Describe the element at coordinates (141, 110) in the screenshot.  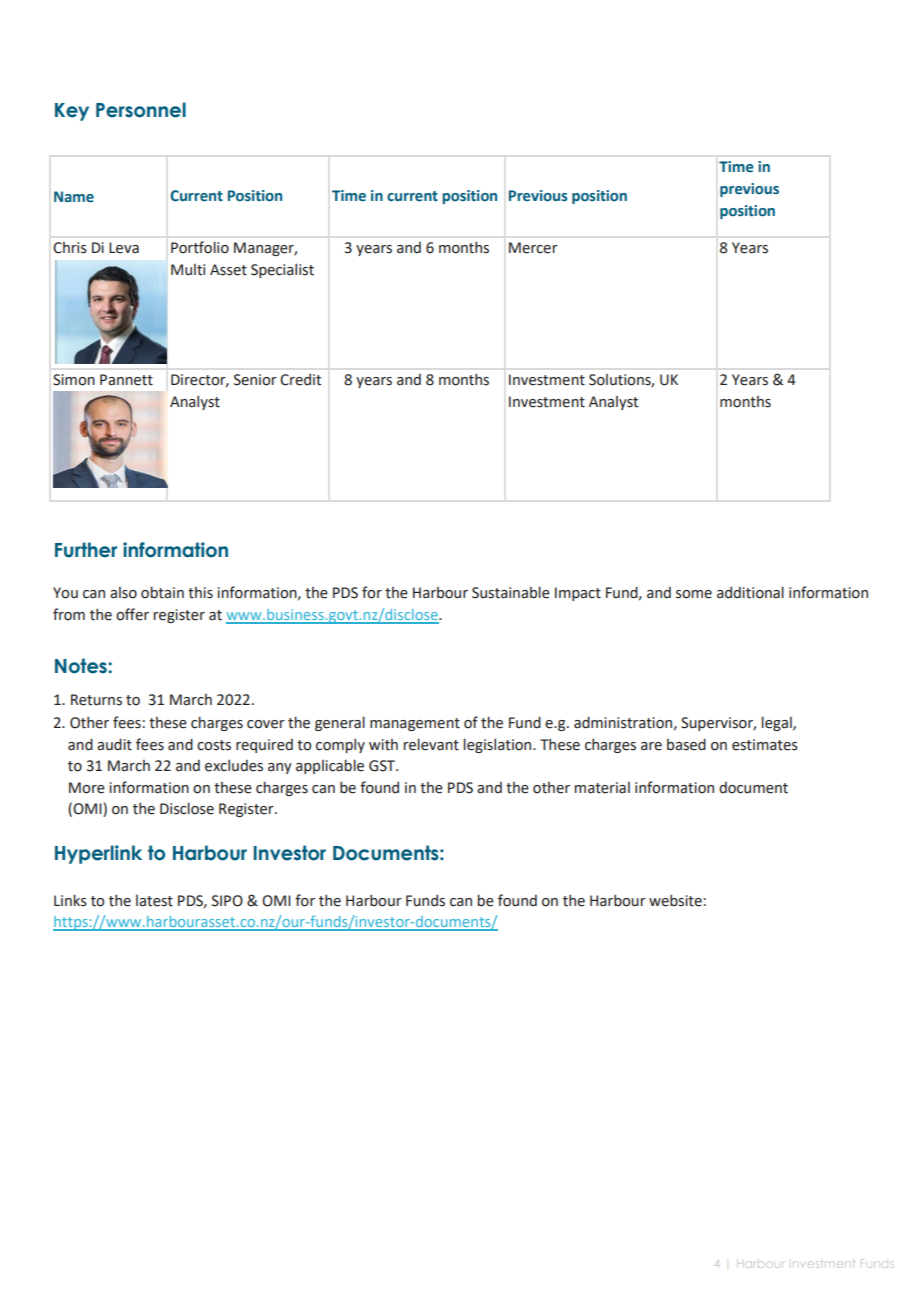
I see `Personnel` at that location.
